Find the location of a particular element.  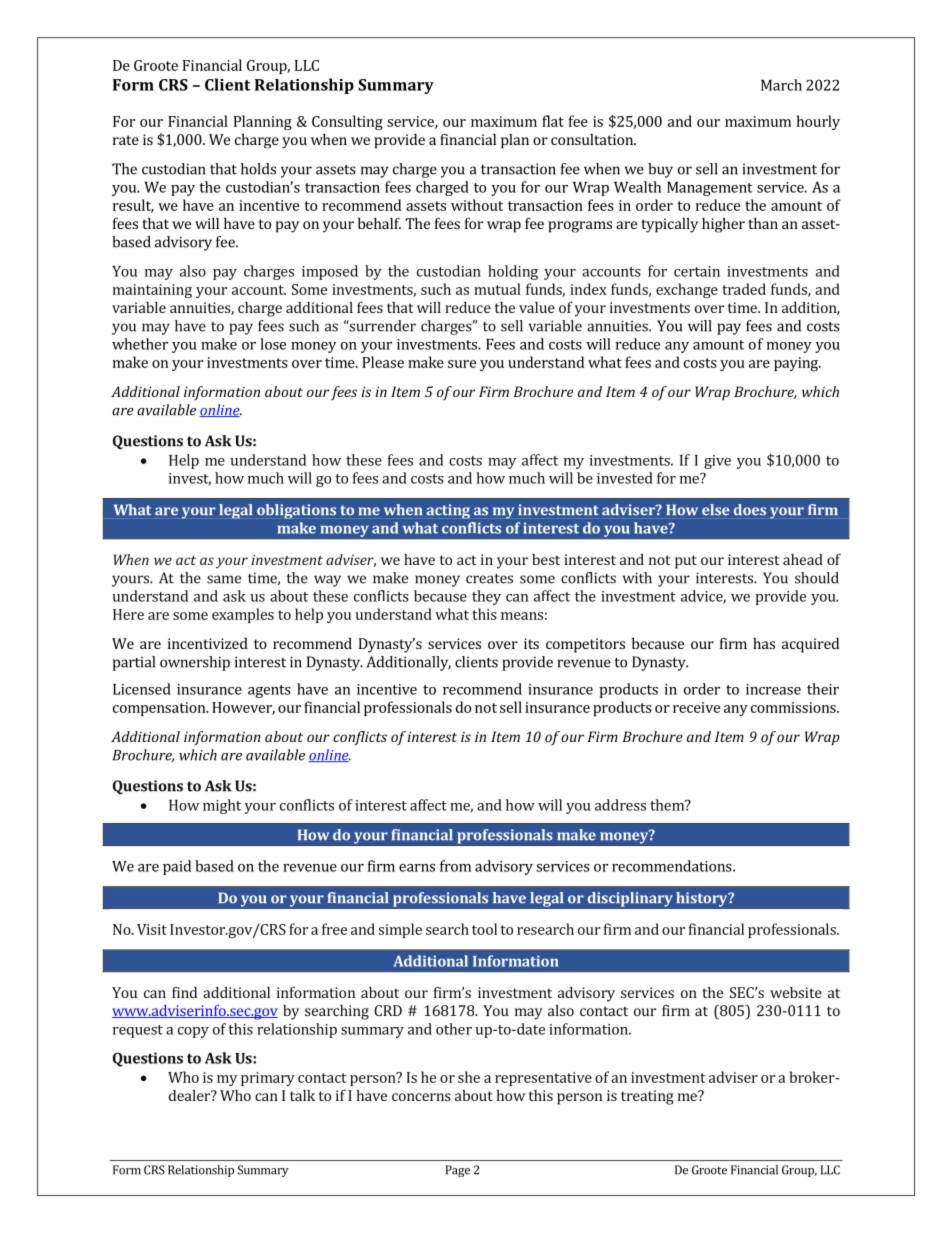

obligations is located at coordinates (296, 511).
